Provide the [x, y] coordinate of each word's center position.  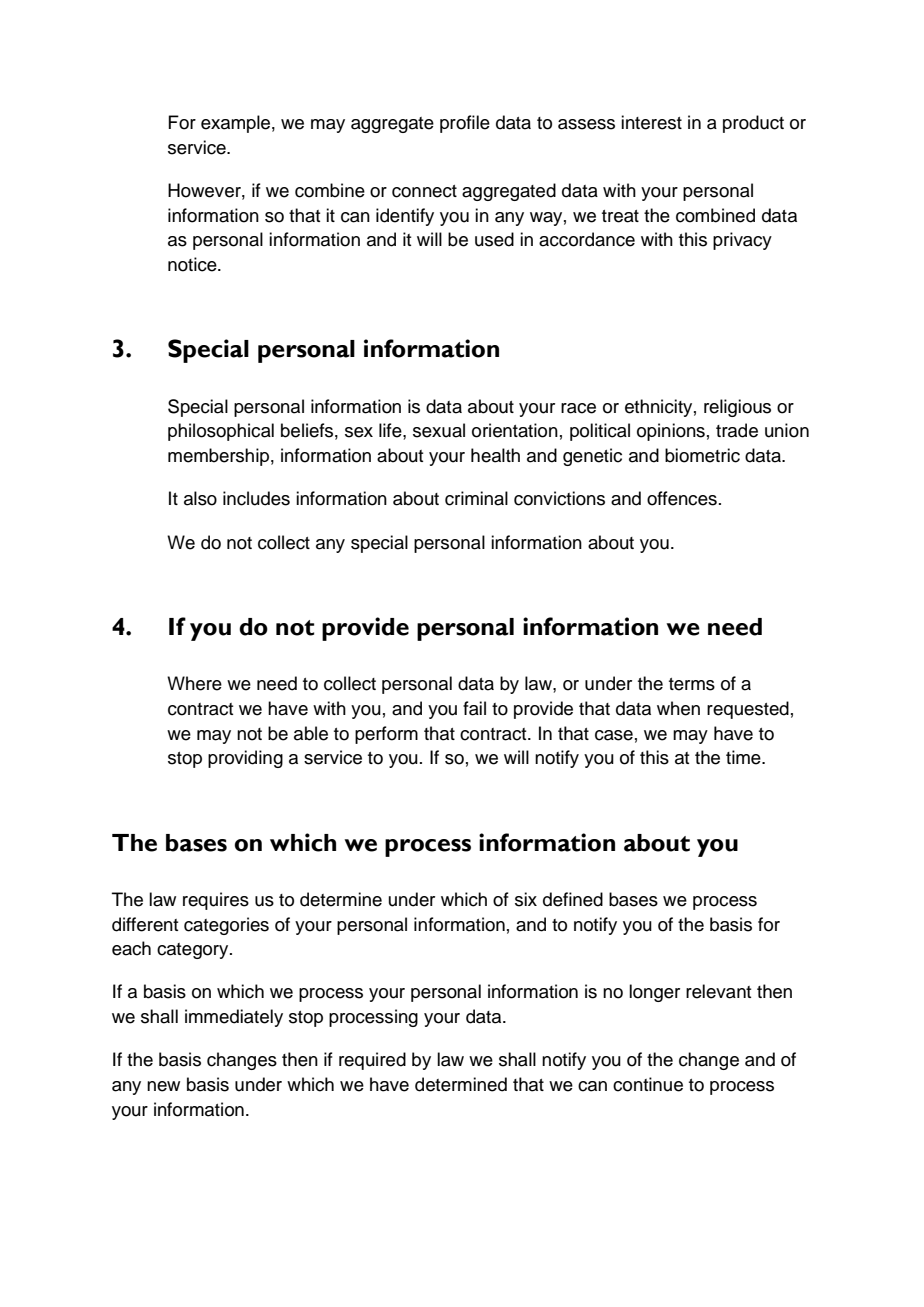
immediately [234, 1018]
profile [465, 124]
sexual [439, 430]
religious [737, 408]
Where [194, 683]
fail [474, 708]
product [753, 124]
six [526, 899]
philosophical [221, 432]
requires [216, 901]
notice [193, 264]
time [744, 757]
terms [692, 684]
